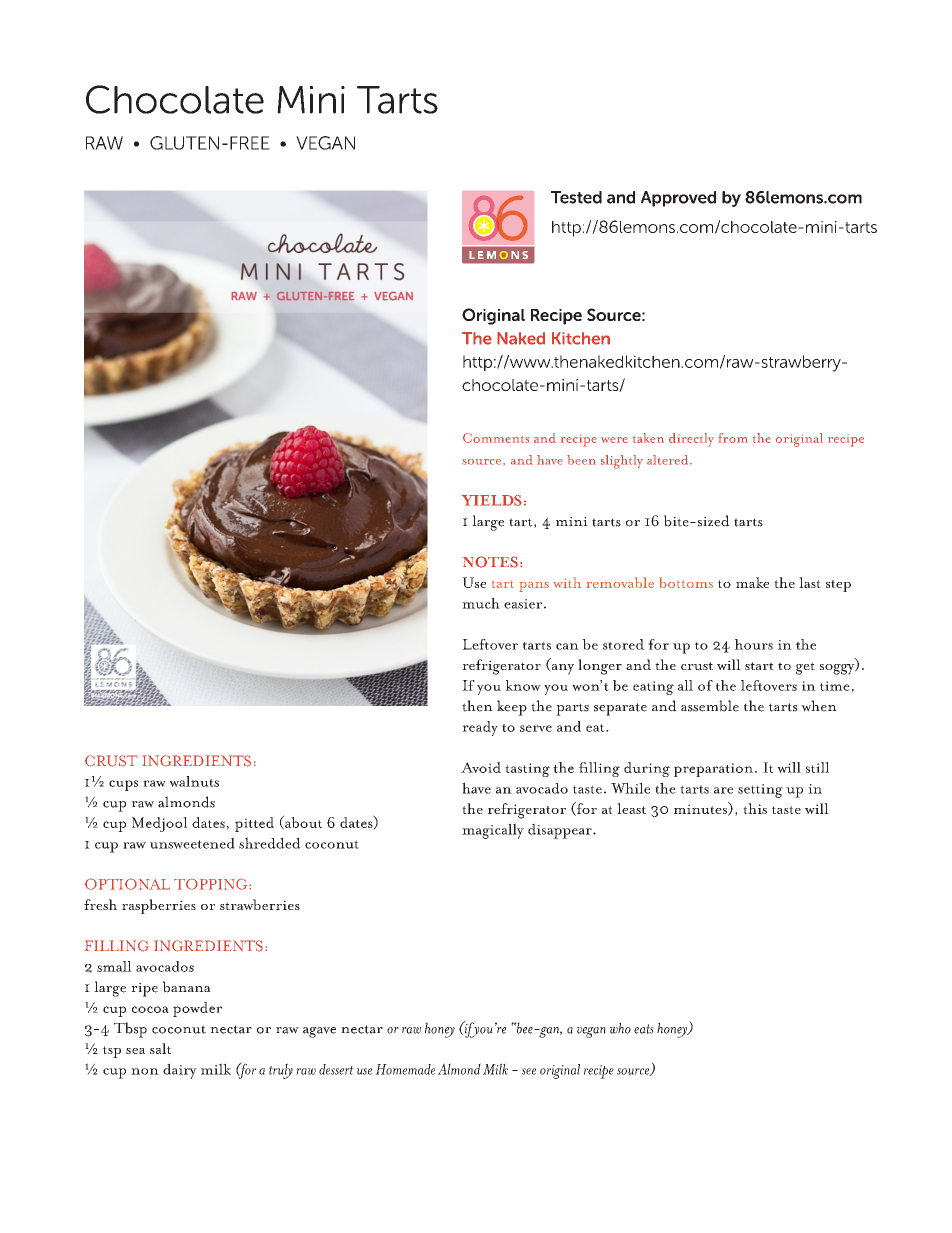 The height and width of the screenshot is (1233, 952). What do you see at coordinates (123, 785) in the screenshot?
I see `cups` at bounding box center [123, 785].
